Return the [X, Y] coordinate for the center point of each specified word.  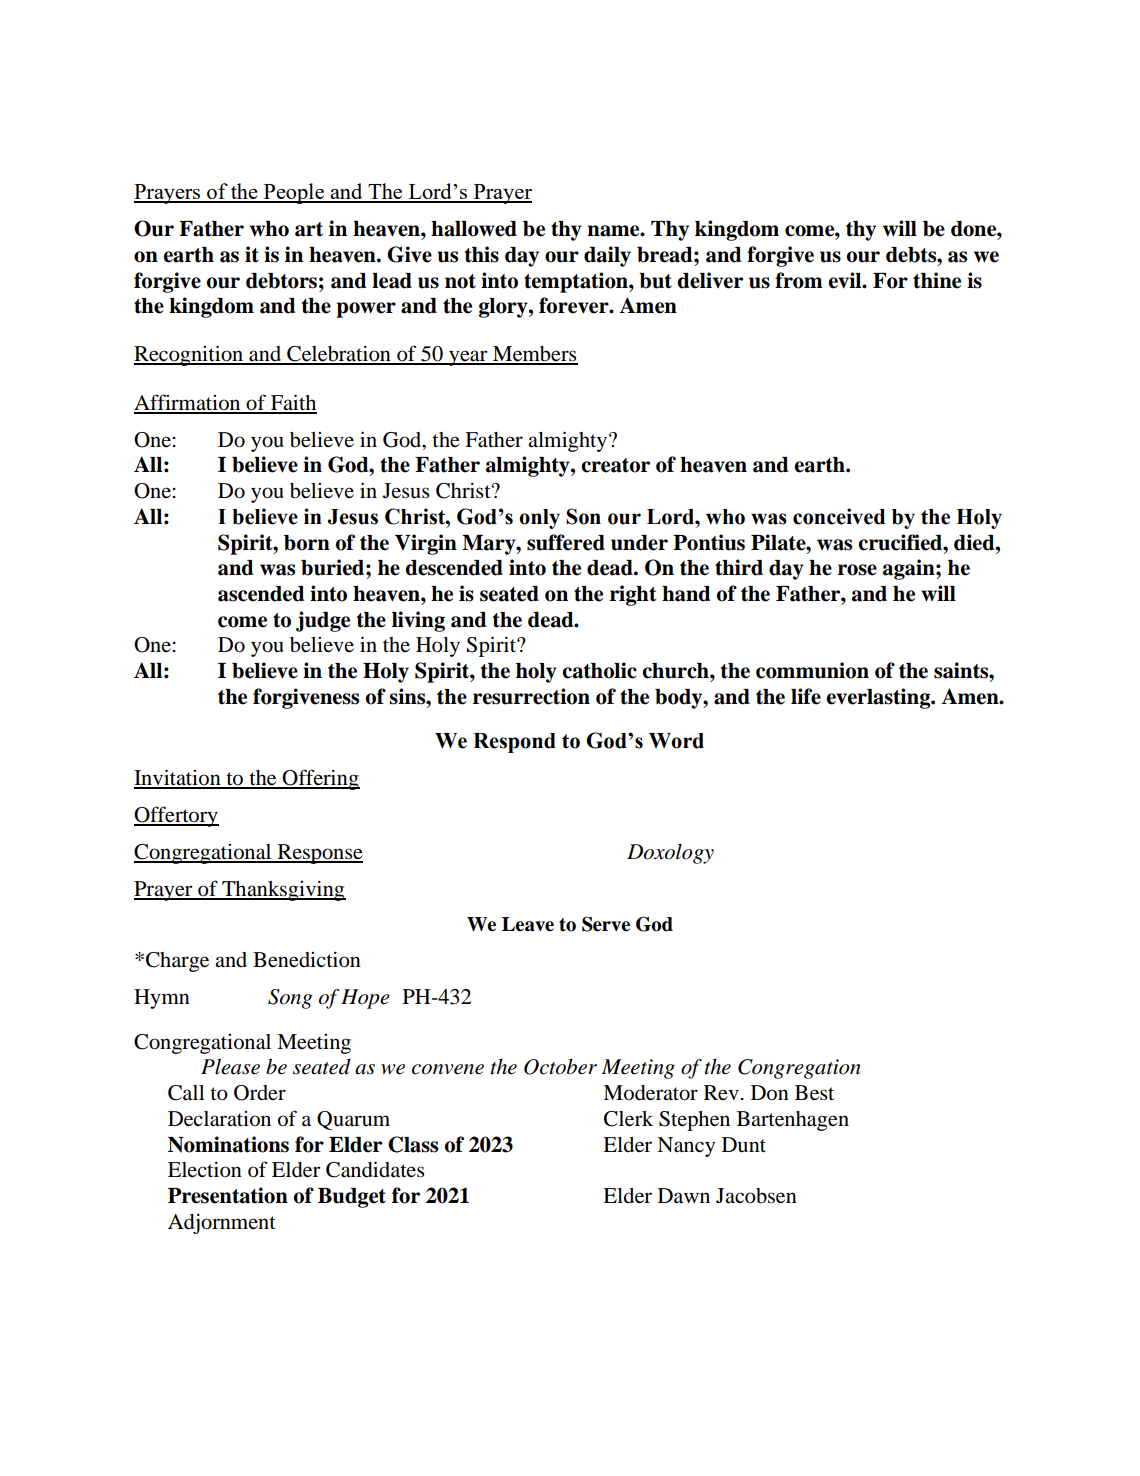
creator [615, 465]
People [294, 193]
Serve [606, 924]
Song [290, 999]
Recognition [190, 355]
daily [607, 256]
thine [937, 280]
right [633, 595]
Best [814, 1093]
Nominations [228, 1144]
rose [857, 570]
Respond [514, 743]
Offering [320, 779]
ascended [261, 594]
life [806, 696]
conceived [839, 516]
